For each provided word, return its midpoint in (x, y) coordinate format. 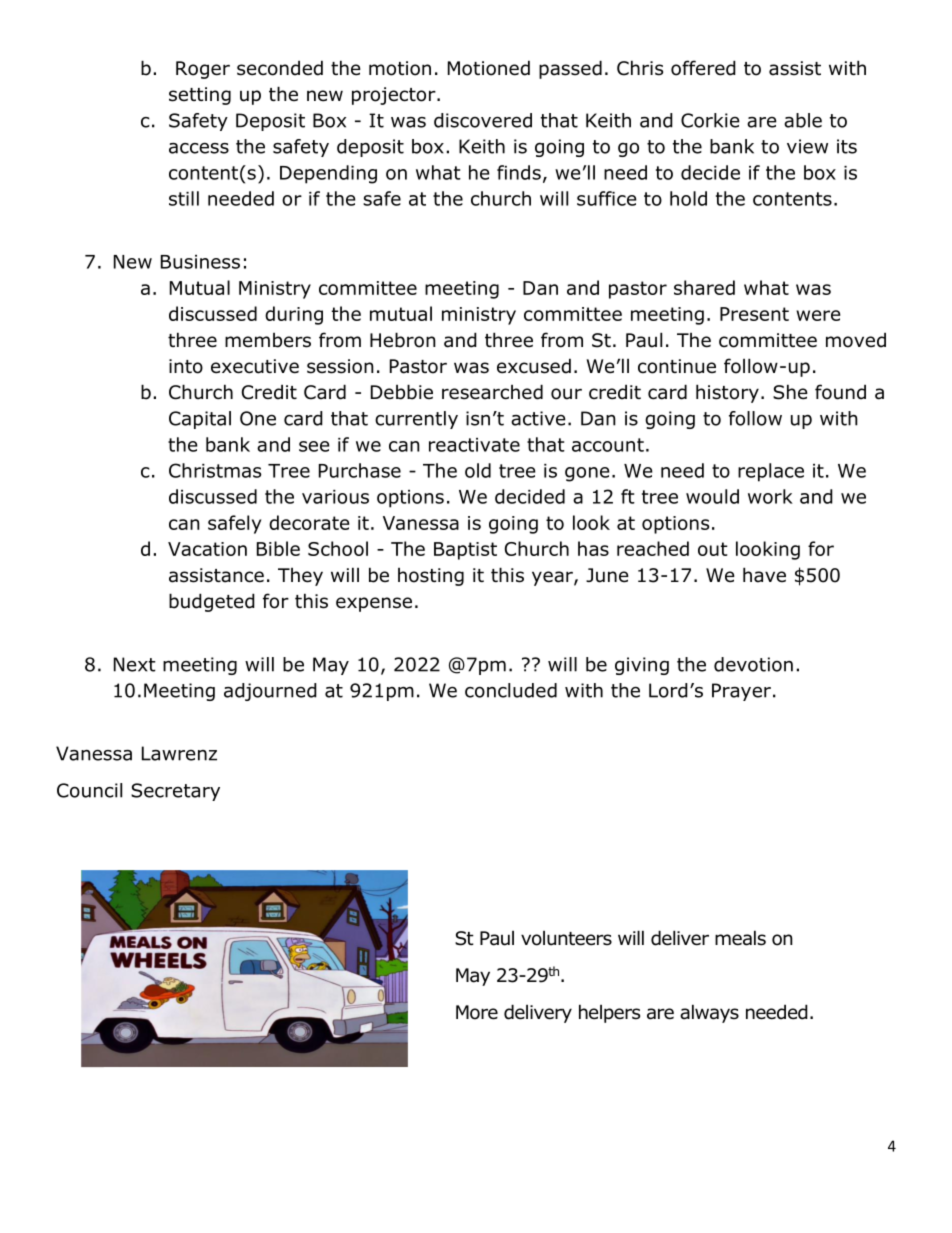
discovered (483, 120)
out (713, 549)
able (803, 120)
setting (200, 96)
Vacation (207, 549)
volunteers (566, 938)
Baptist (465, 551)
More (477, 1012)
